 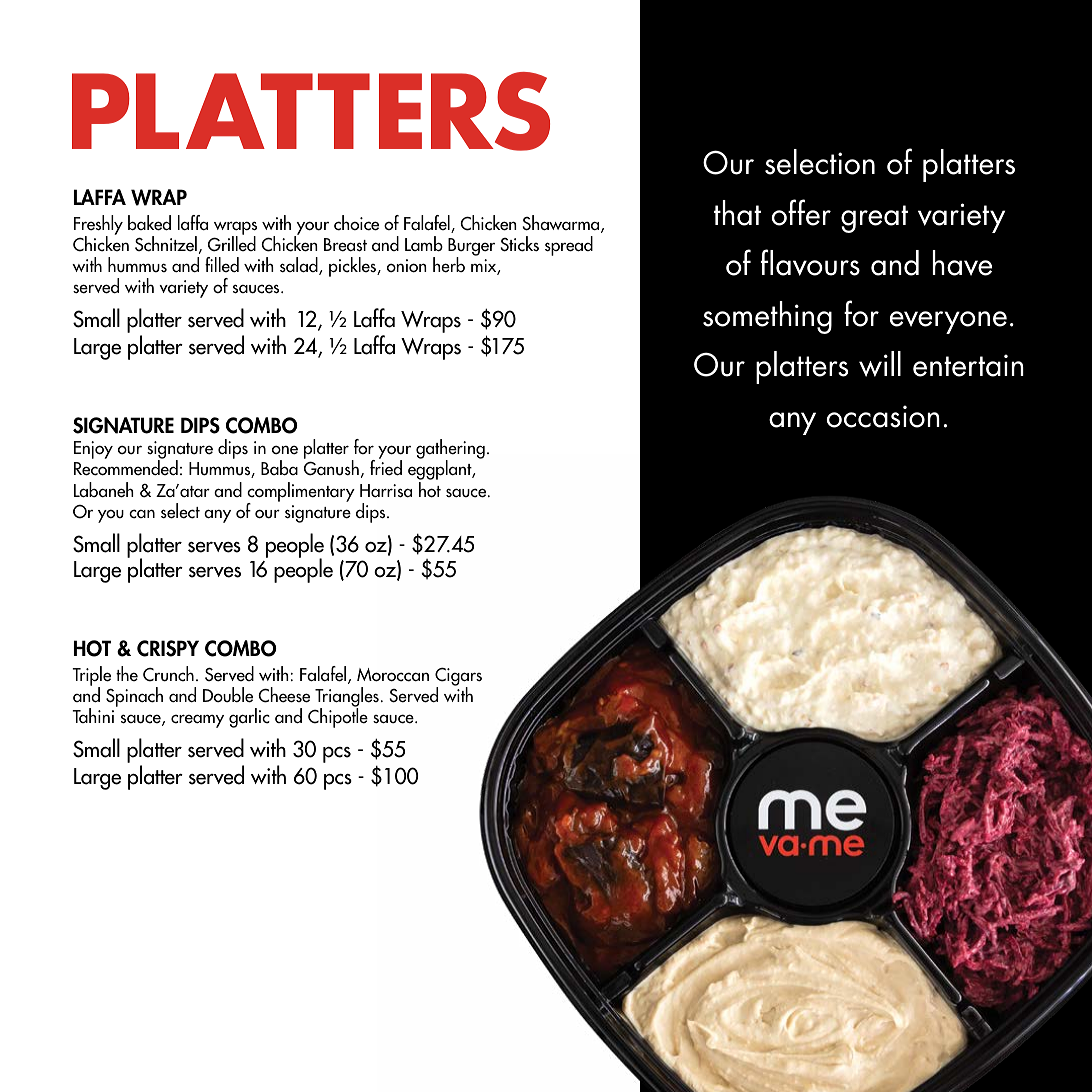 What do you see at coordinates (562, 224) in the screenshot?
I see `Shawarma` at bounding box center [562, 224].
